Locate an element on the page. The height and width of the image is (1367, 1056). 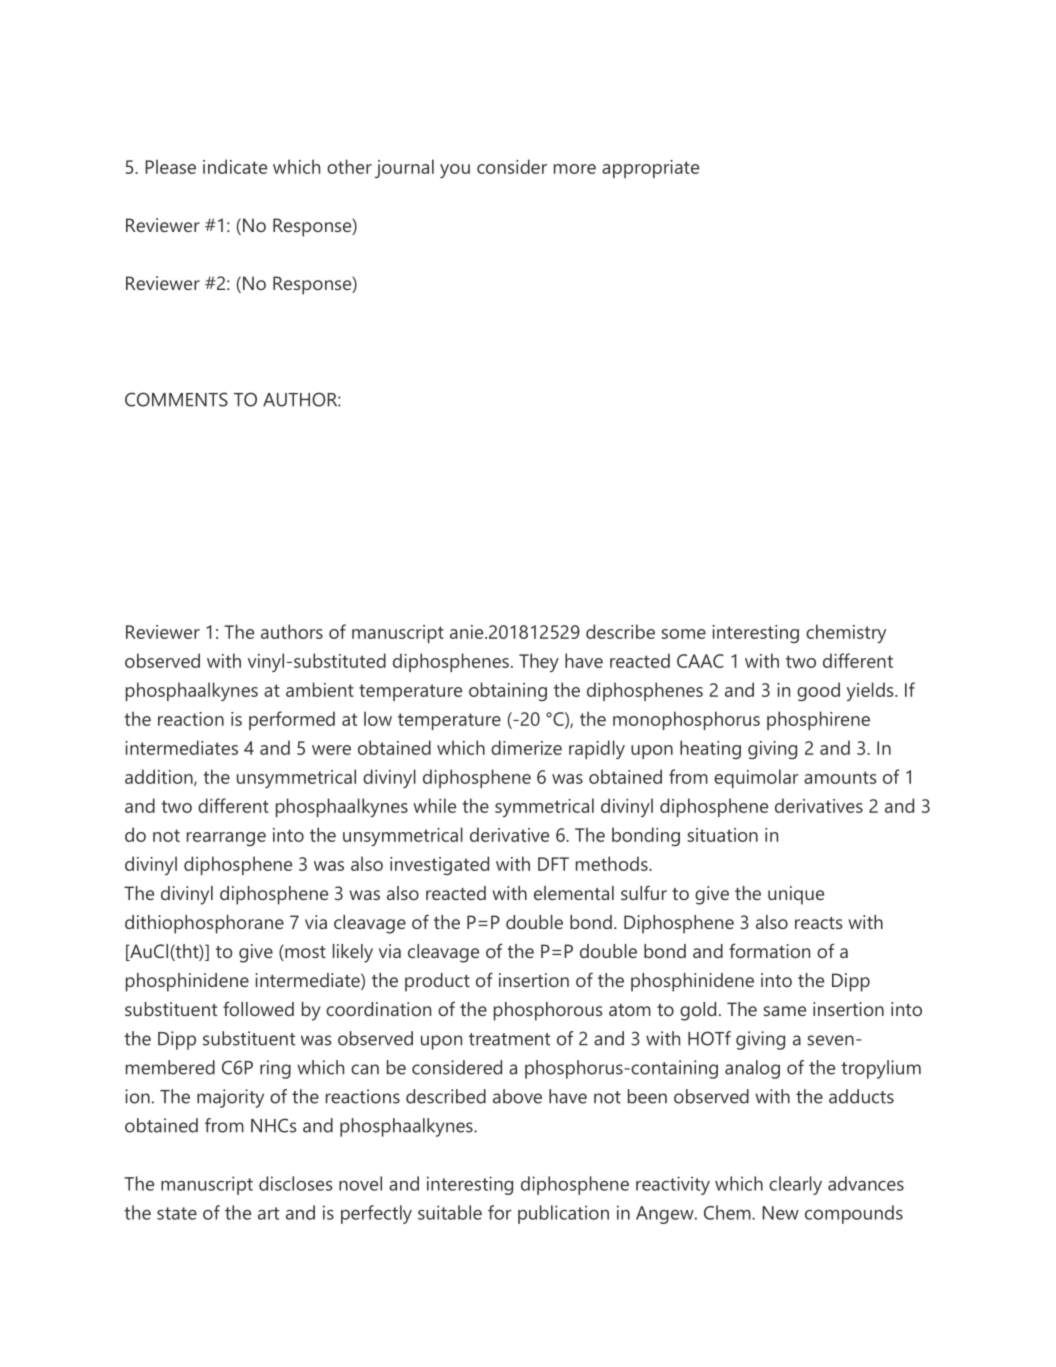
publication is located at coordinates (563, 1214).
